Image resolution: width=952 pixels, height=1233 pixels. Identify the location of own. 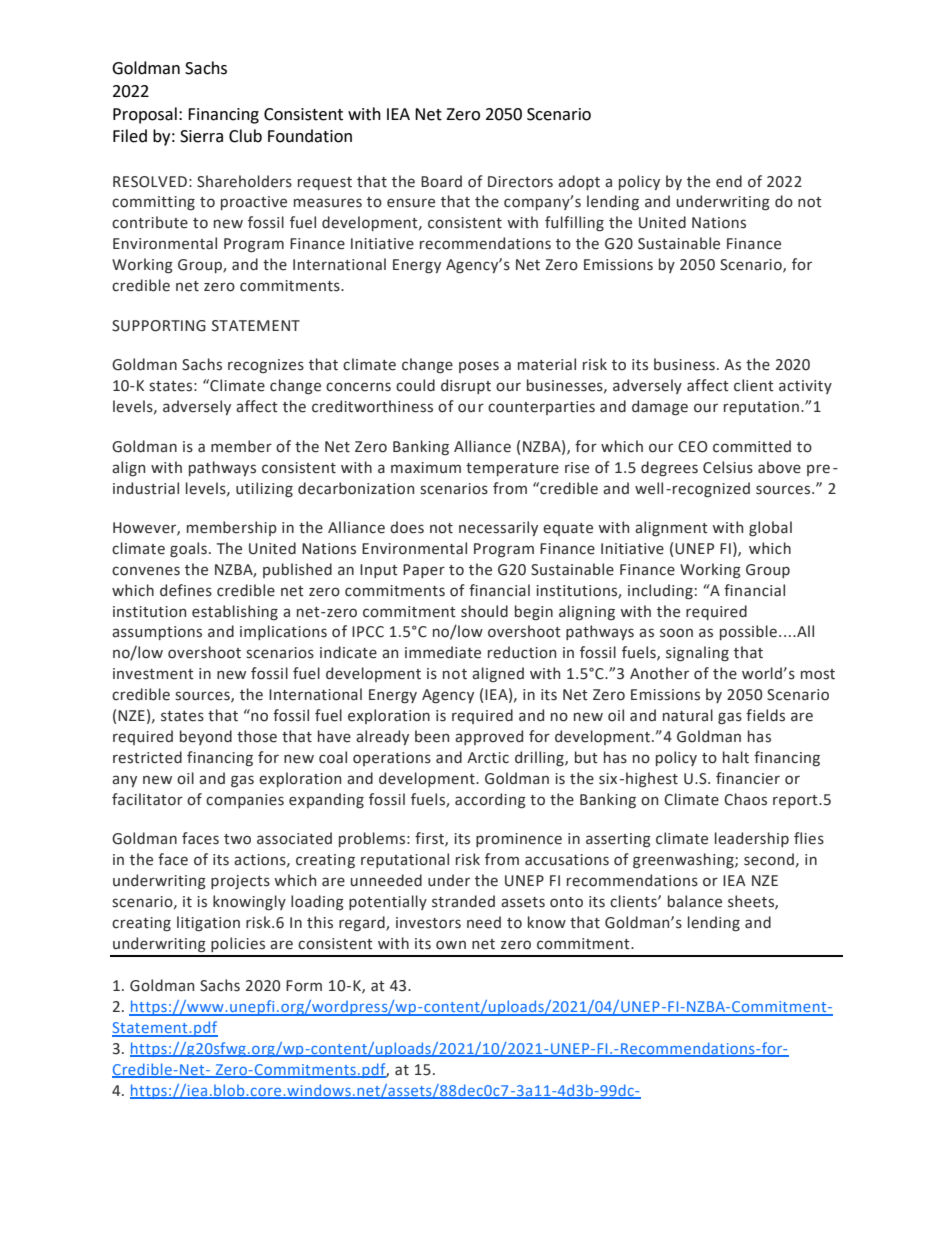
(451, 945).
